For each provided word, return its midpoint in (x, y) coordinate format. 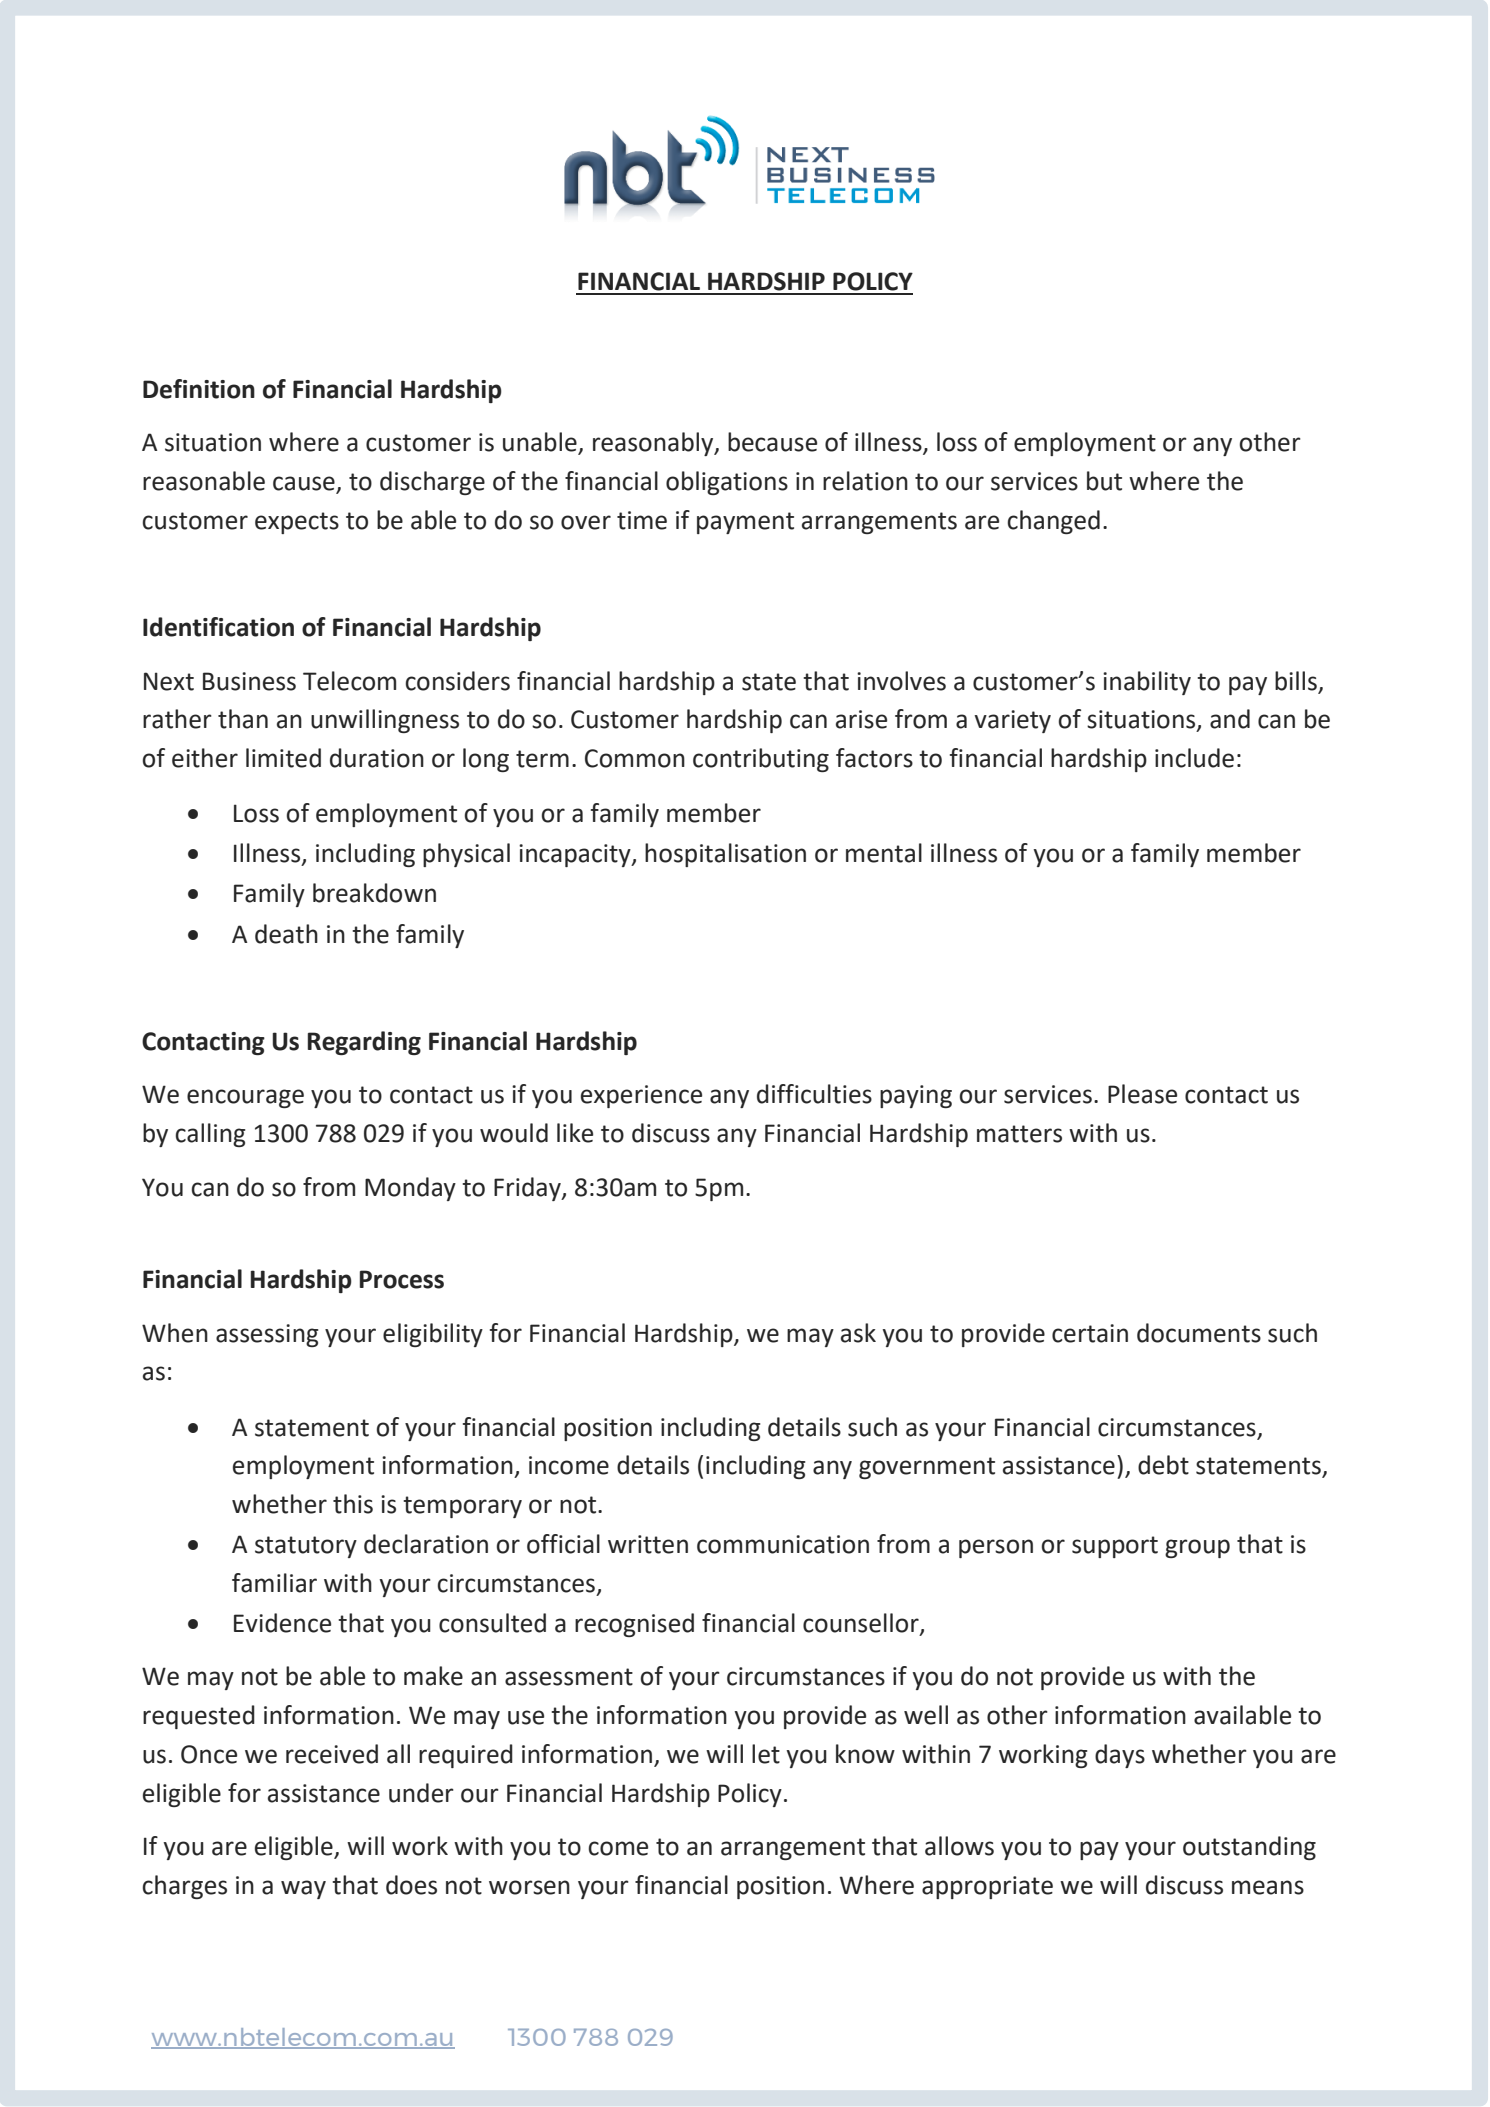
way (303, 1889)
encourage (245, 1098)
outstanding (1249, 1848)
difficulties (814, 1094)
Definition (199, 389)
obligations (727, 483)
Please (1142, 1094)
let (766, 1754)
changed (1054, 522)
